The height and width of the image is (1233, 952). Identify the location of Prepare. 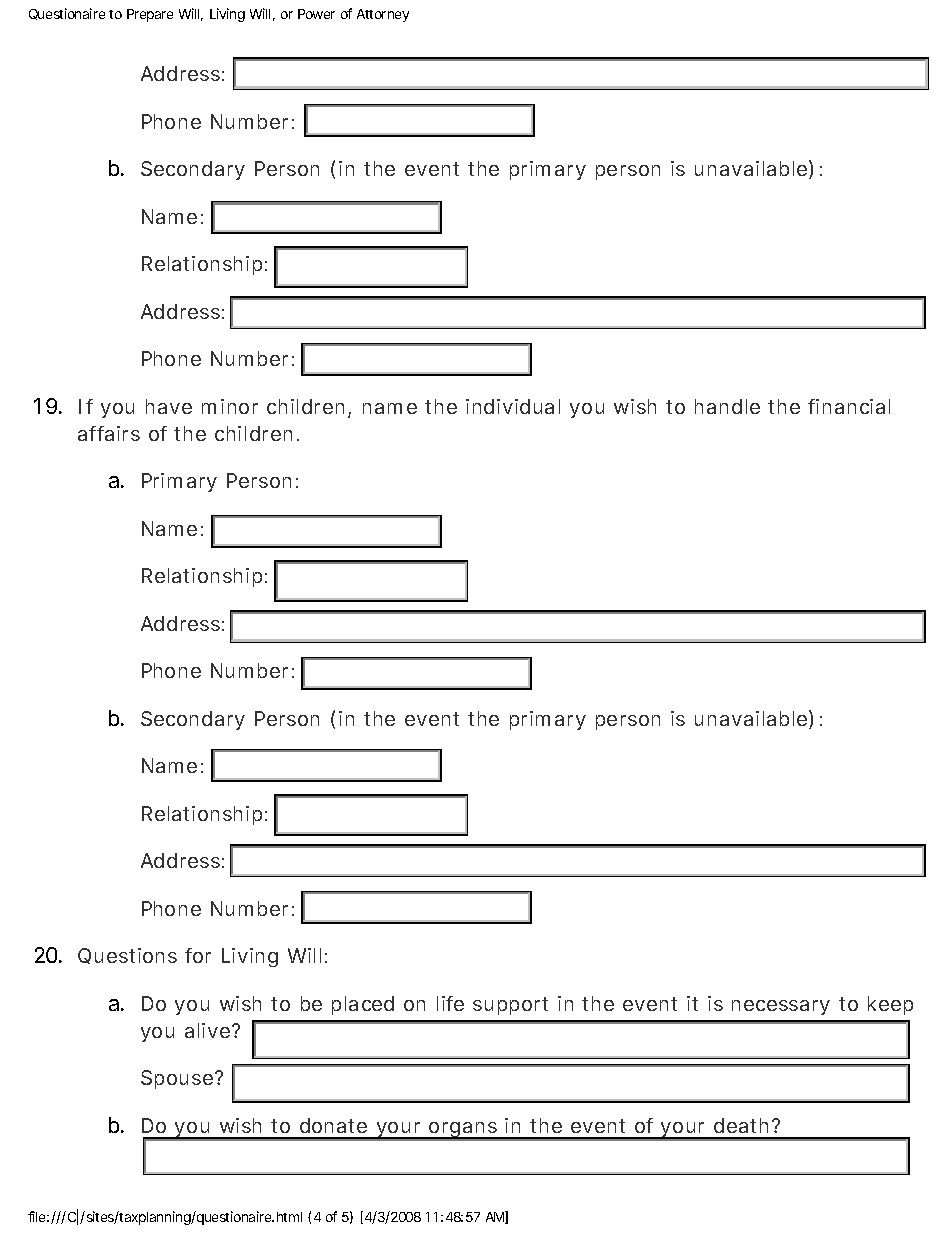
(150, 15).
